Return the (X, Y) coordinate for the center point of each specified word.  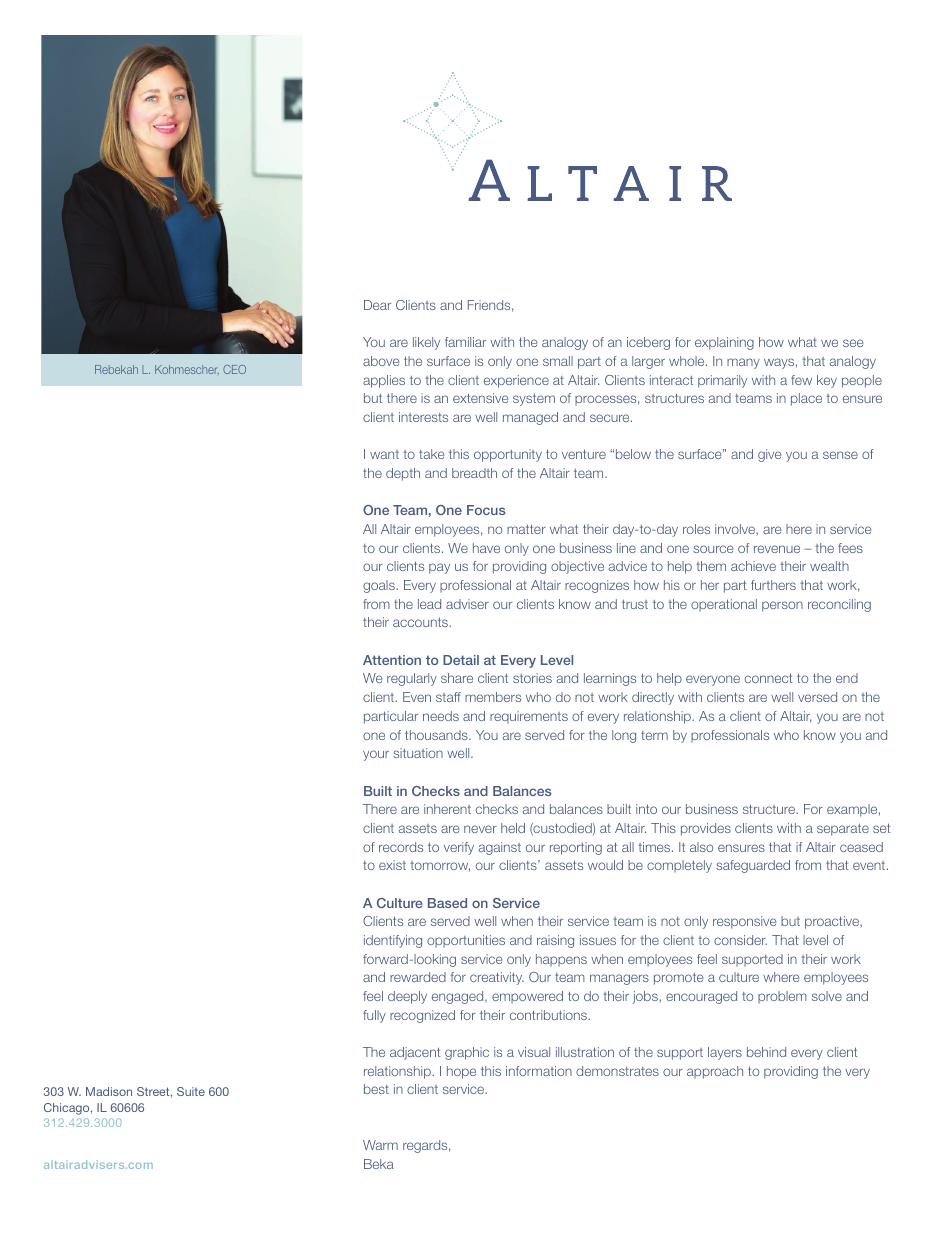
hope (461, 1072)
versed (817, 697)
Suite (191, 1091)
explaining (724, 343)
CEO (234, 369)
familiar (465, 342)
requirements (529, 717)
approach (715, 1072)
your (376, 755)
